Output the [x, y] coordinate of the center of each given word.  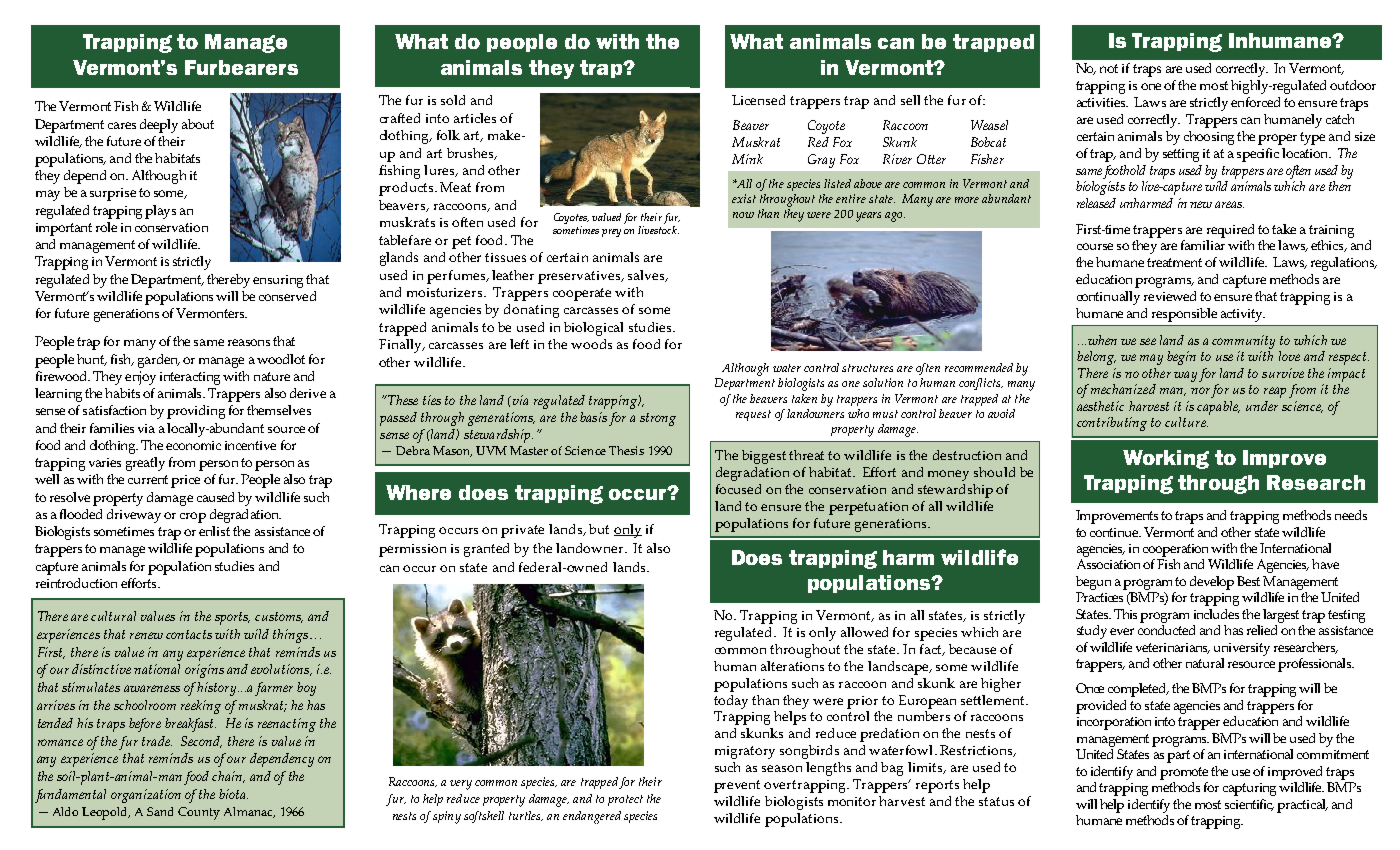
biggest [764, 457]
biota [233, 794]
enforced [1255, 102]
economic [193, 445]
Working [1166, 459]
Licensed [758, 100]
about [198, 124]
